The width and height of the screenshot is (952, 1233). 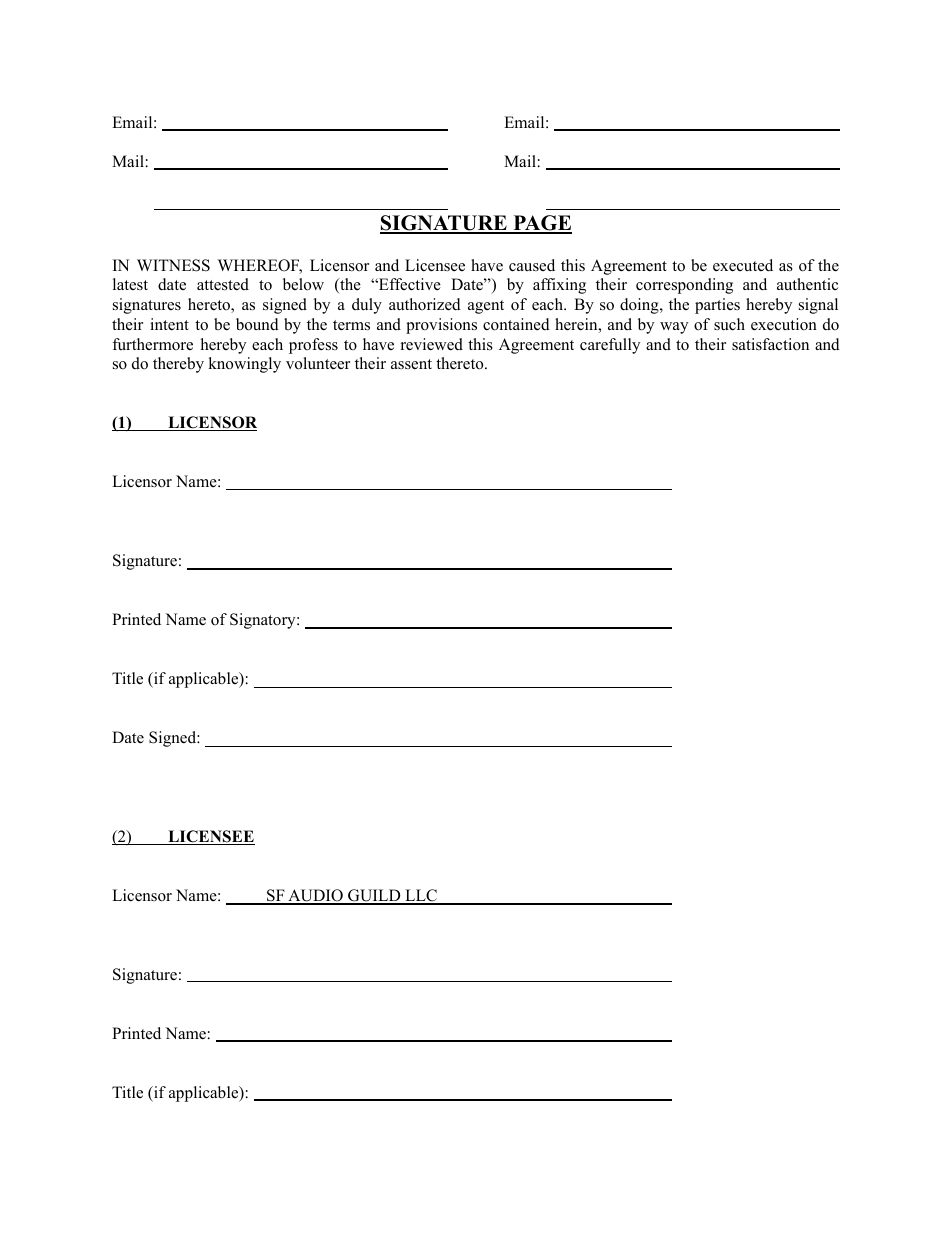 I want to click on knowingly, so click(x=244, y=365).
